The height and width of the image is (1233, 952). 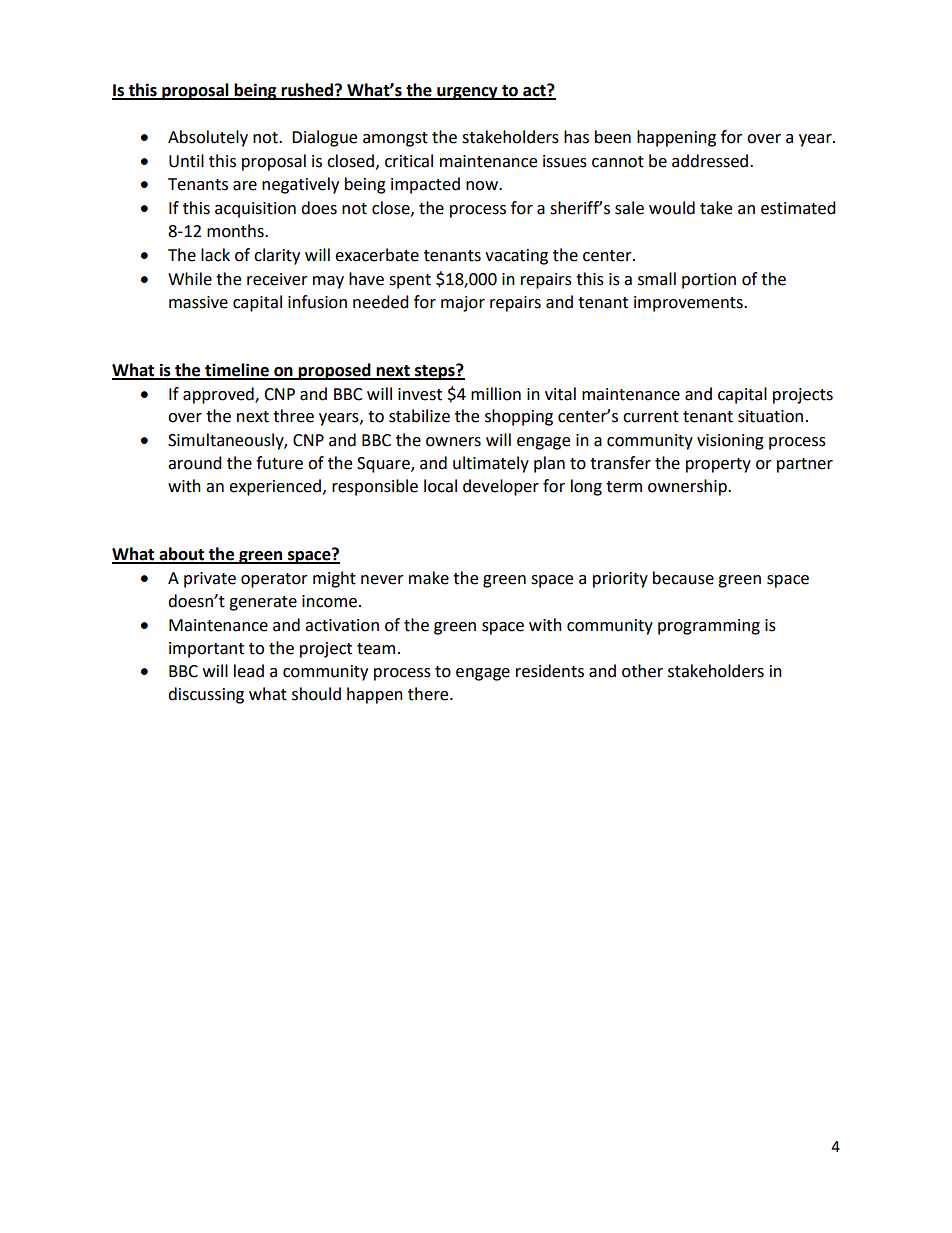 What do you see at coordinates (467, 93) in the image?
I see `urgency` at bounding box center [467, 93].
